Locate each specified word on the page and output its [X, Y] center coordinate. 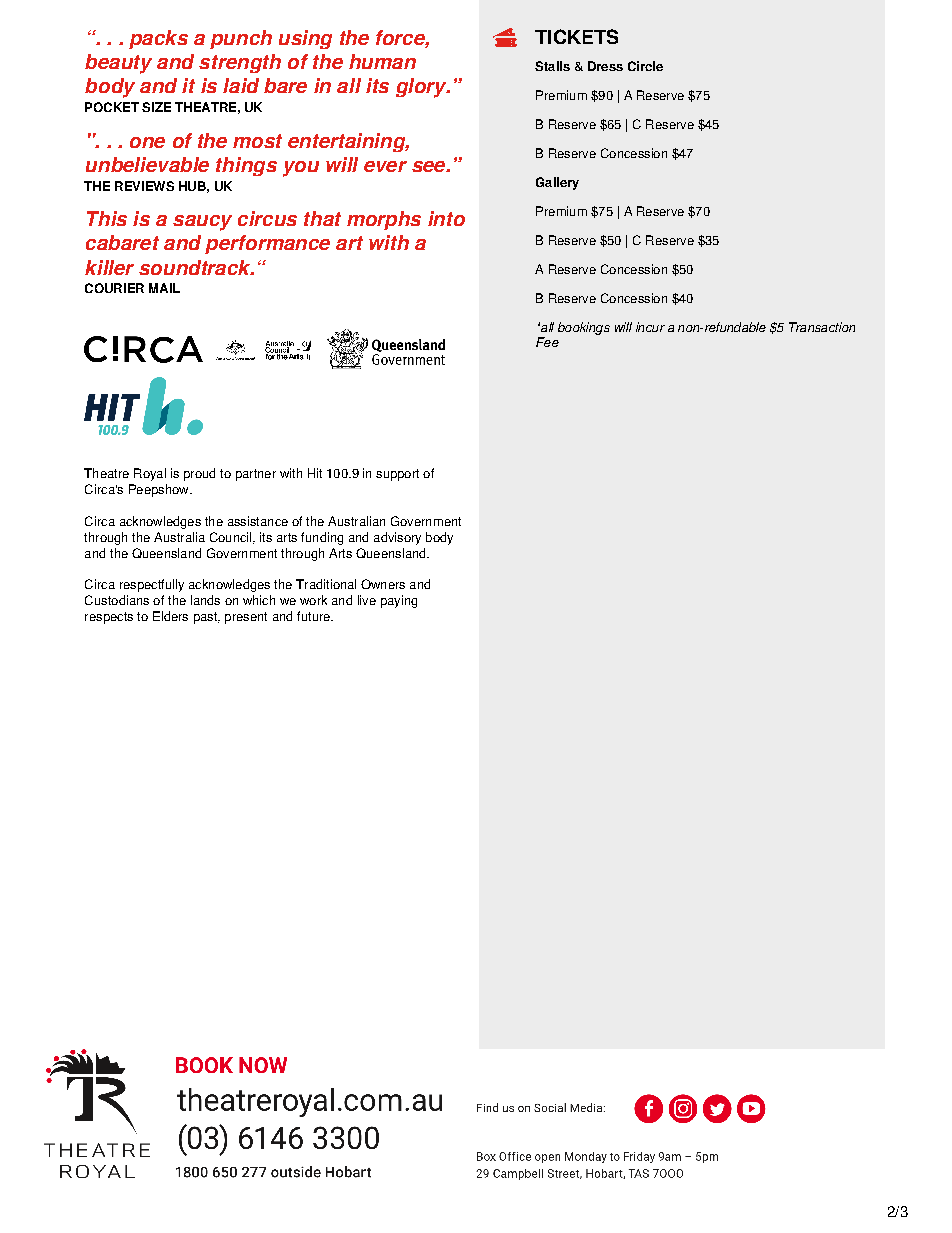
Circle [645, 66]
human [382, 61]
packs [158, 39]
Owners [383, 584]
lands [205, 600]
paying [399, 601]
